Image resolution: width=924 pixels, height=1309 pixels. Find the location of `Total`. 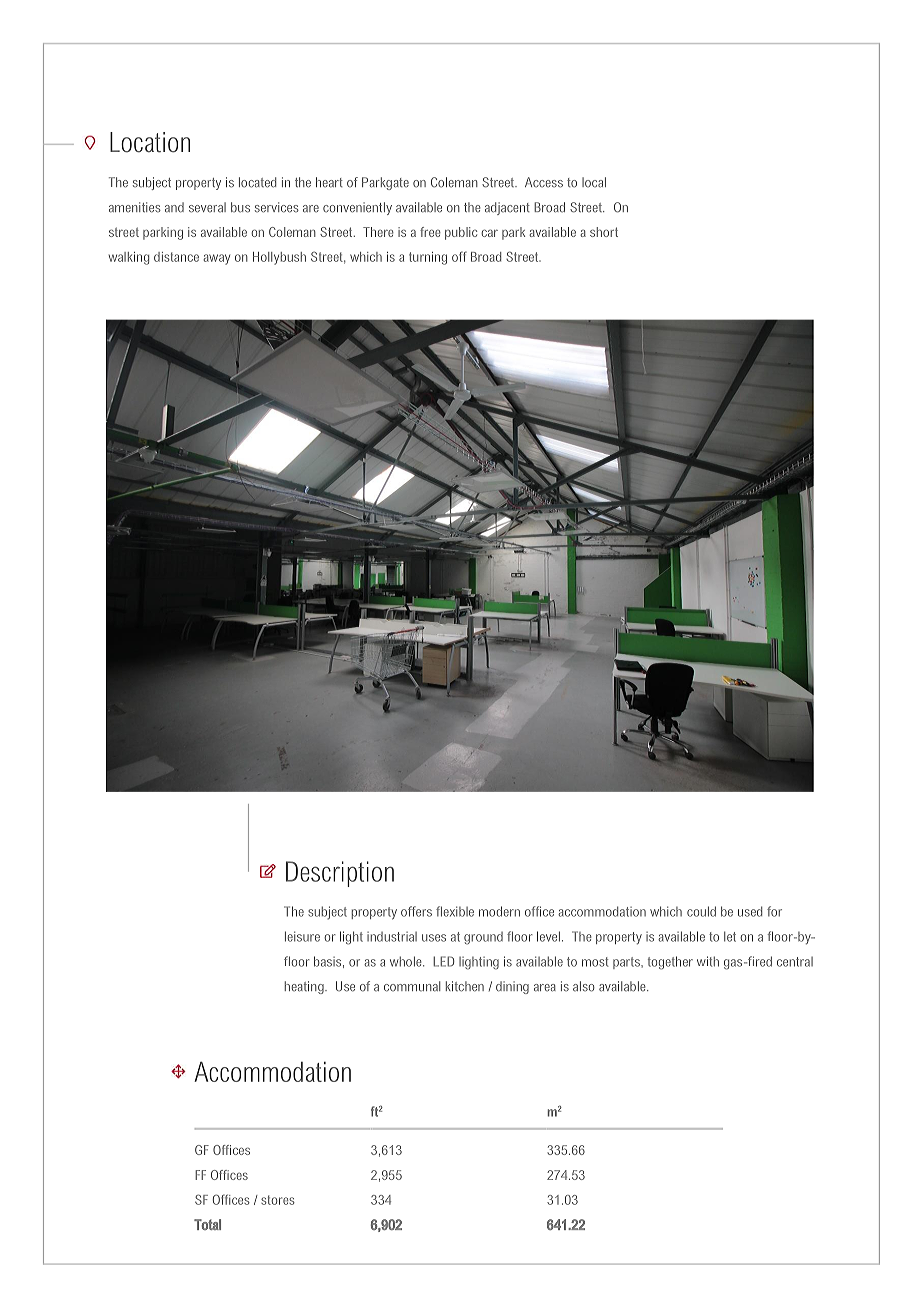

Total is located at coordinates (207, 1224).
